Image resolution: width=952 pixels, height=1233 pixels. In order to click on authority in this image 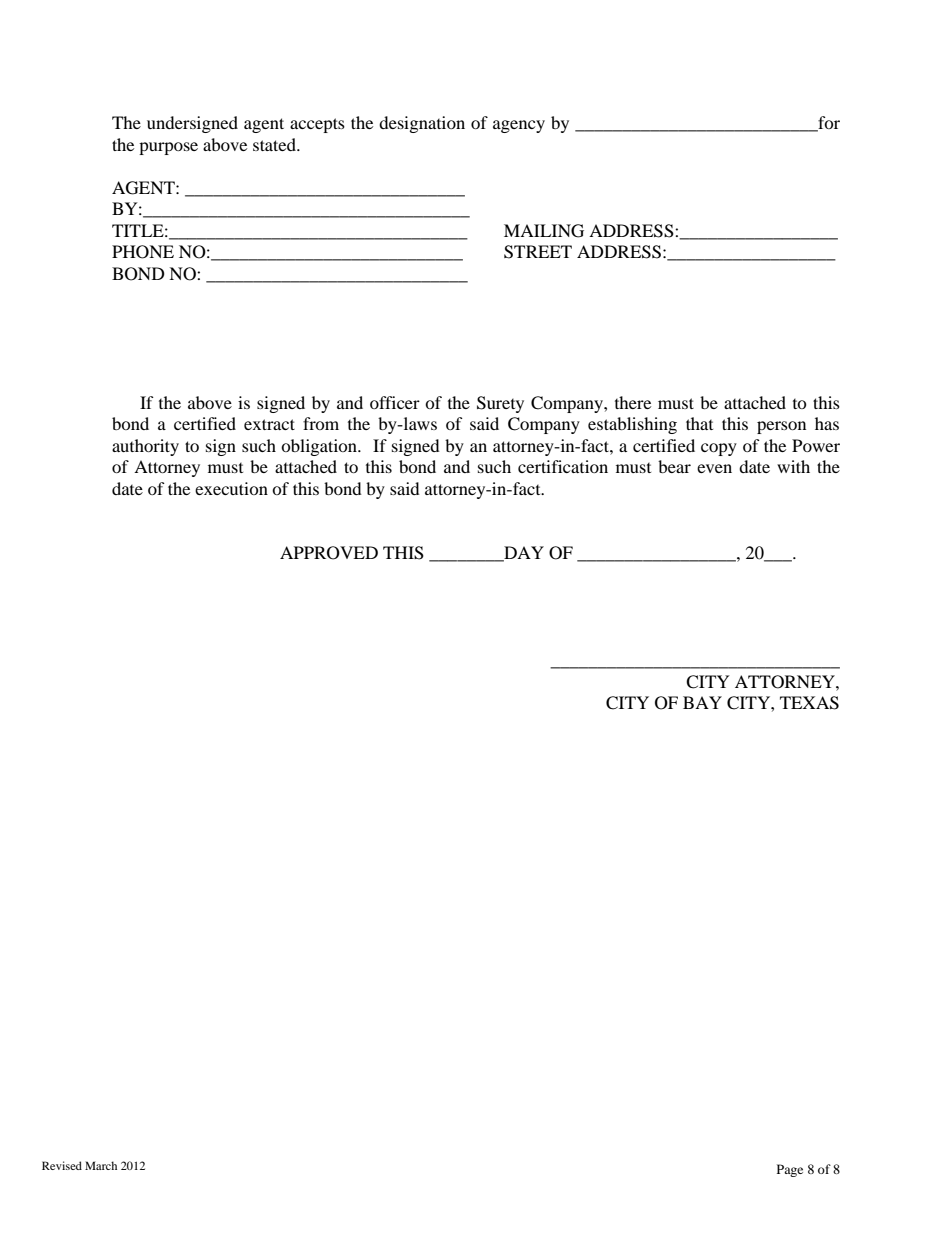, I will do `click(145, 447)`.
